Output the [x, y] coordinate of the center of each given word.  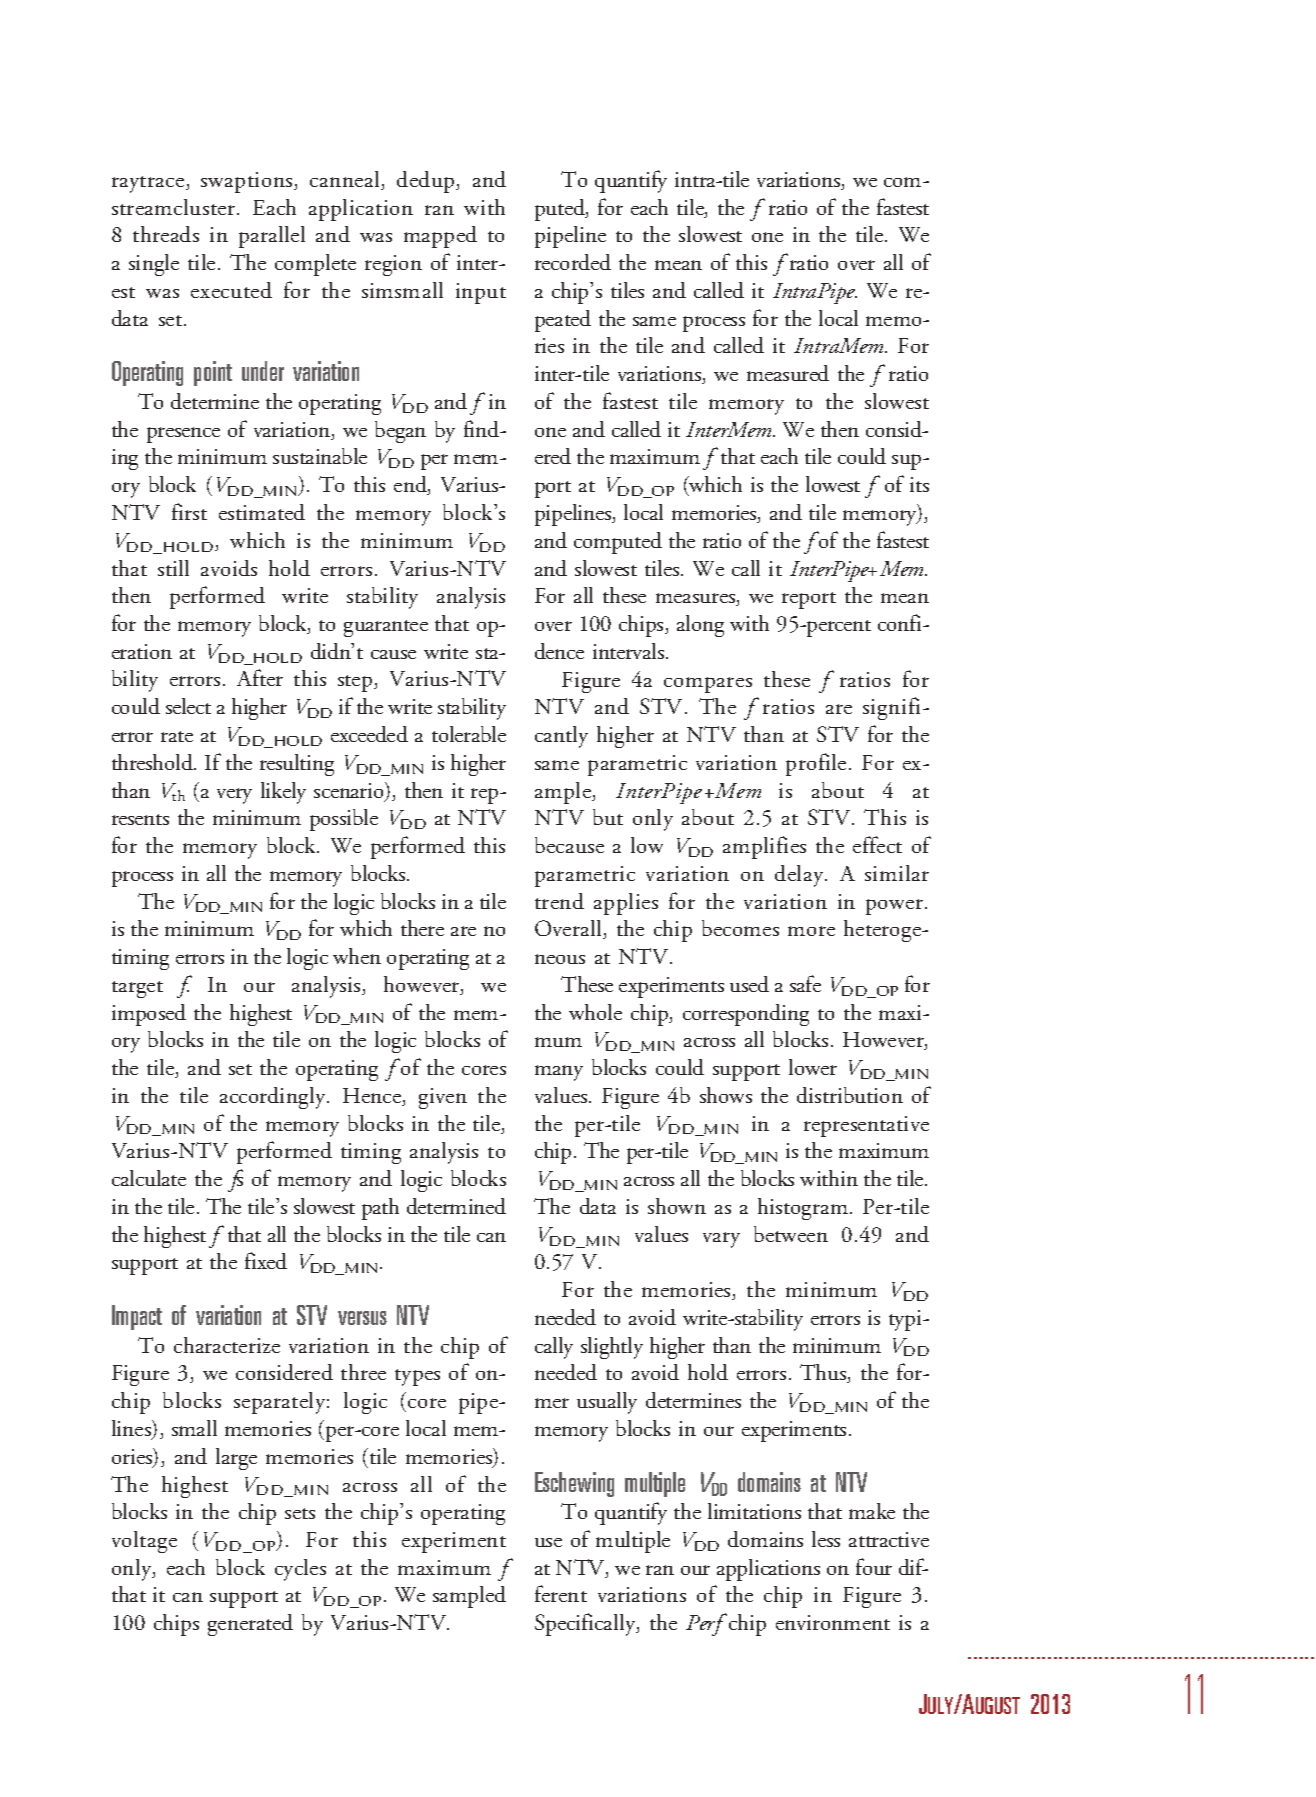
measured [788, 373]
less [826, 1539]
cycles [300, 1570]
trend [559, 901]
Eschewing [574, 1484]
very [234, 796]
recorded [573, 262]
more [811, 931]
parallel [272, 237]
